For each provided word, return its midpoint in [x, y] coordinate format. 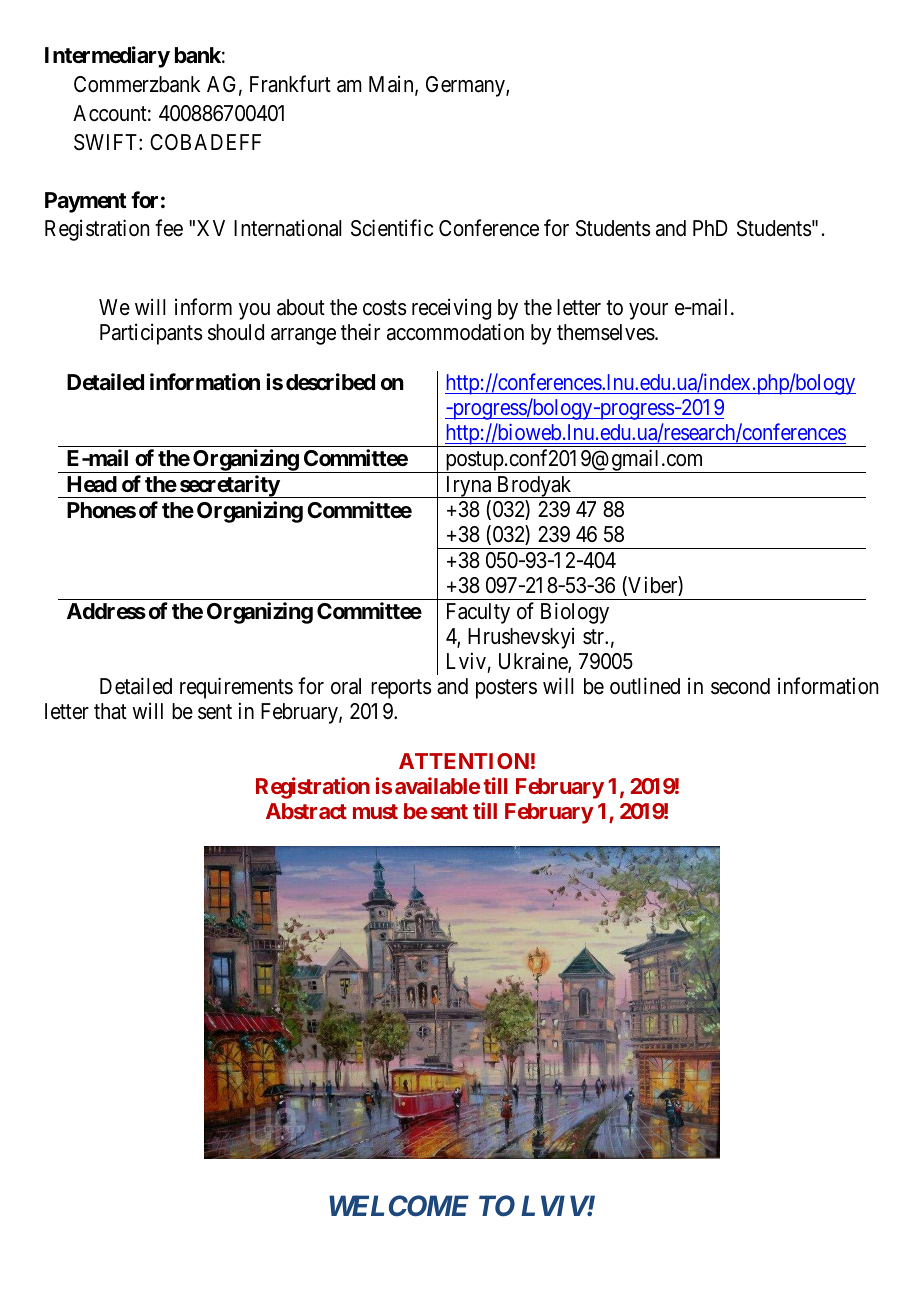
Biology [575, 613]
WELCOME [399, 1205]
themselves [606, 332]
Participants [151, 334]
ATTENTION [464, 761]
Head [92, 484]
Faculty [478, 613]
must [375, 811]
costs [385, 308]
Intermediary [107, 57]
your [648, 311]
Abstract [306, 811]
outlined [645, 685]
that [110, 711]
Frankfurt [290, 84]
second [740, 686]
